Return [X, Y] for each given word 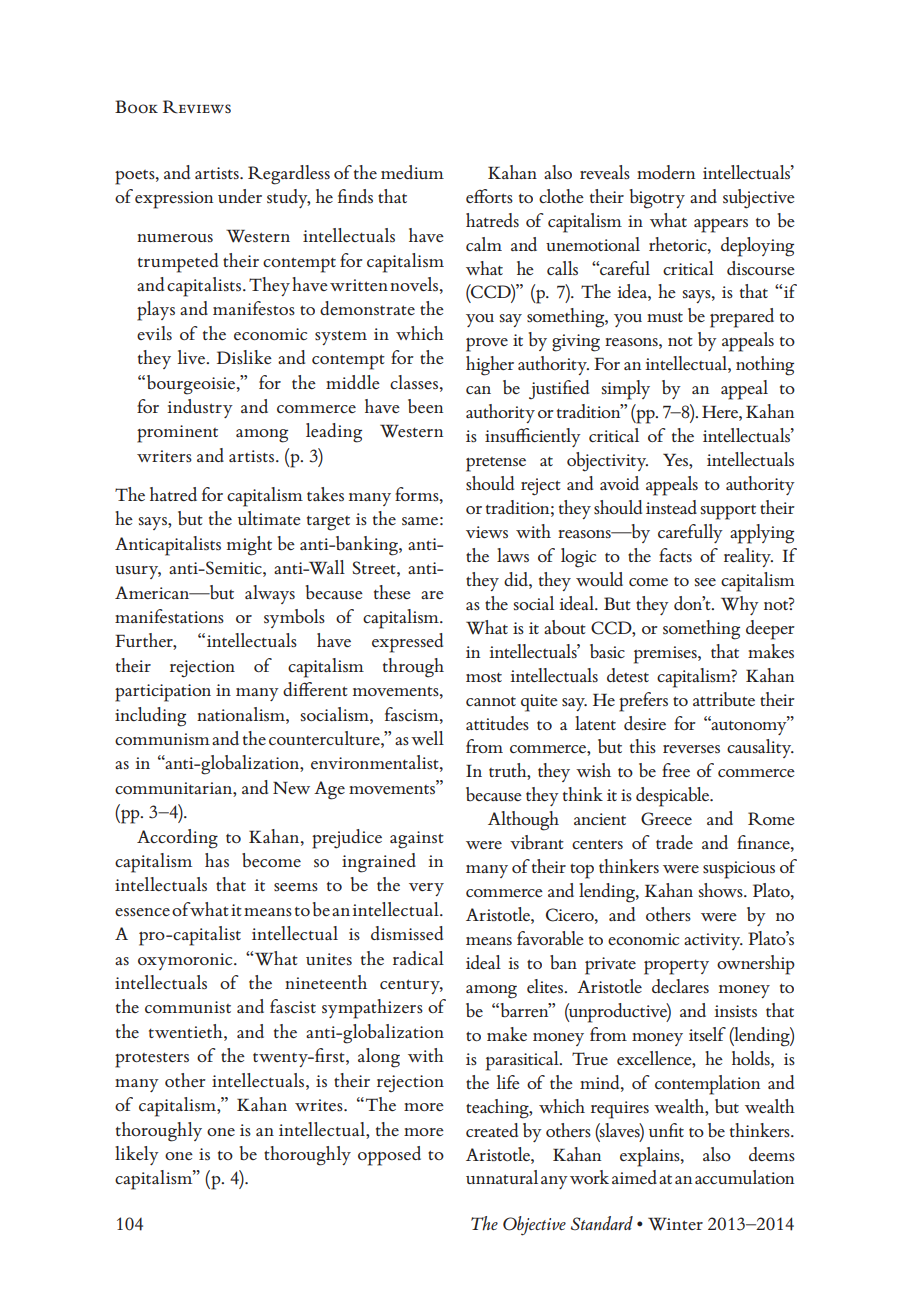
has [217, 860]
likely [137, 1155]
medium [412, 172]
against [417, 840]
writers [164, 456]
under [240, 196]
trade [674, 842]
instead [671, 507]
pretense [496, 464]
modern [666, 172]
